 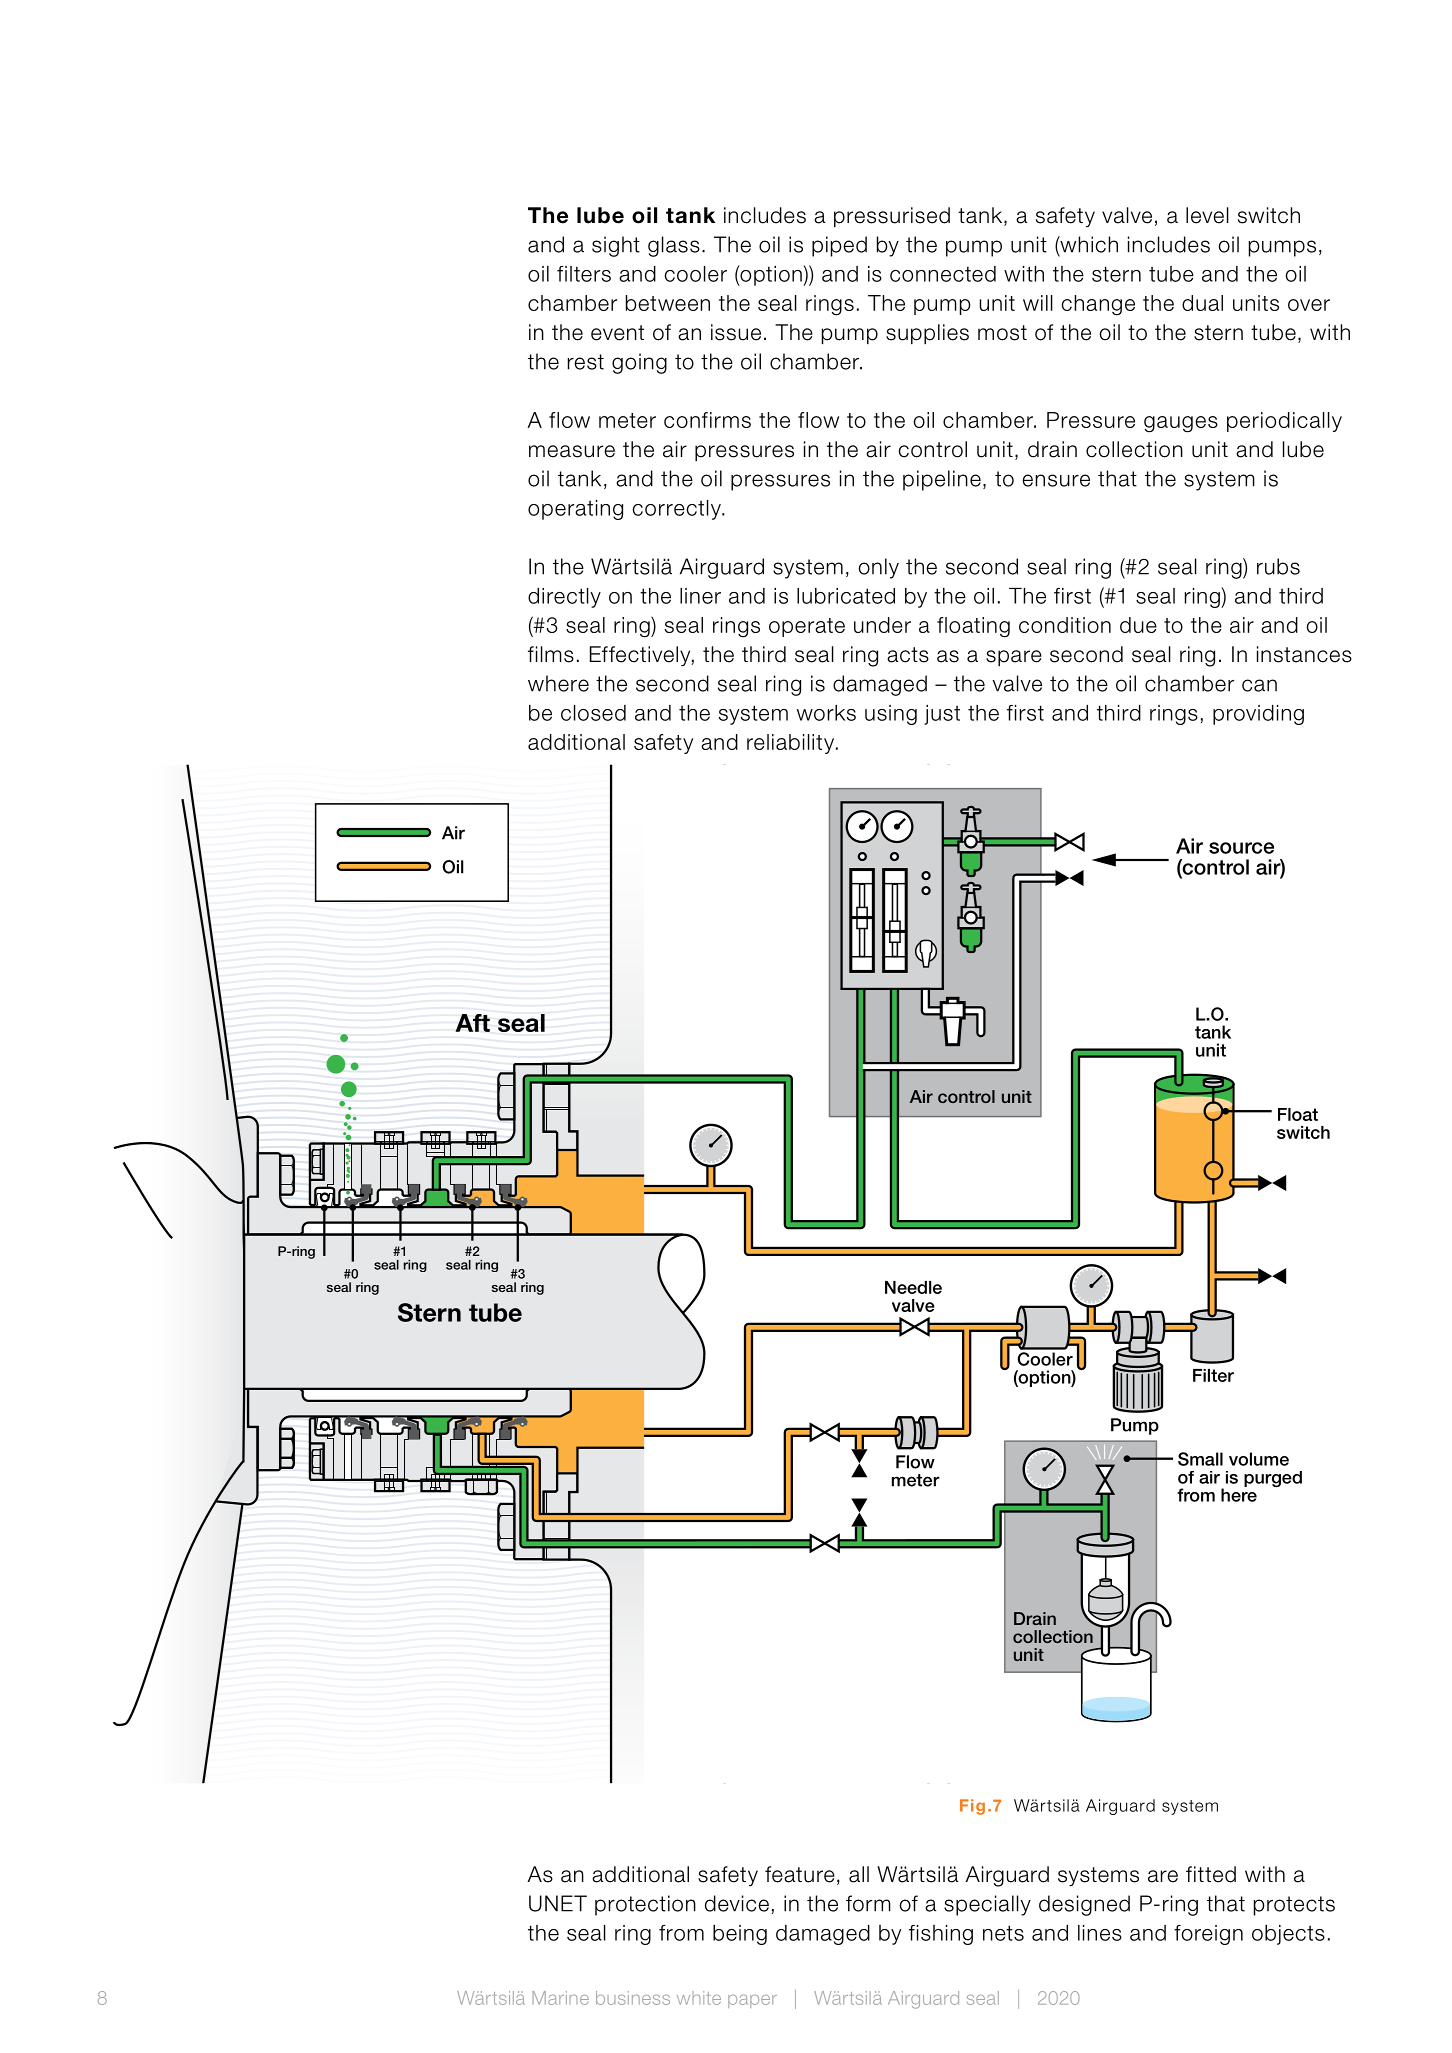 I want to click on pressurised, so click(x=892, y=217).
